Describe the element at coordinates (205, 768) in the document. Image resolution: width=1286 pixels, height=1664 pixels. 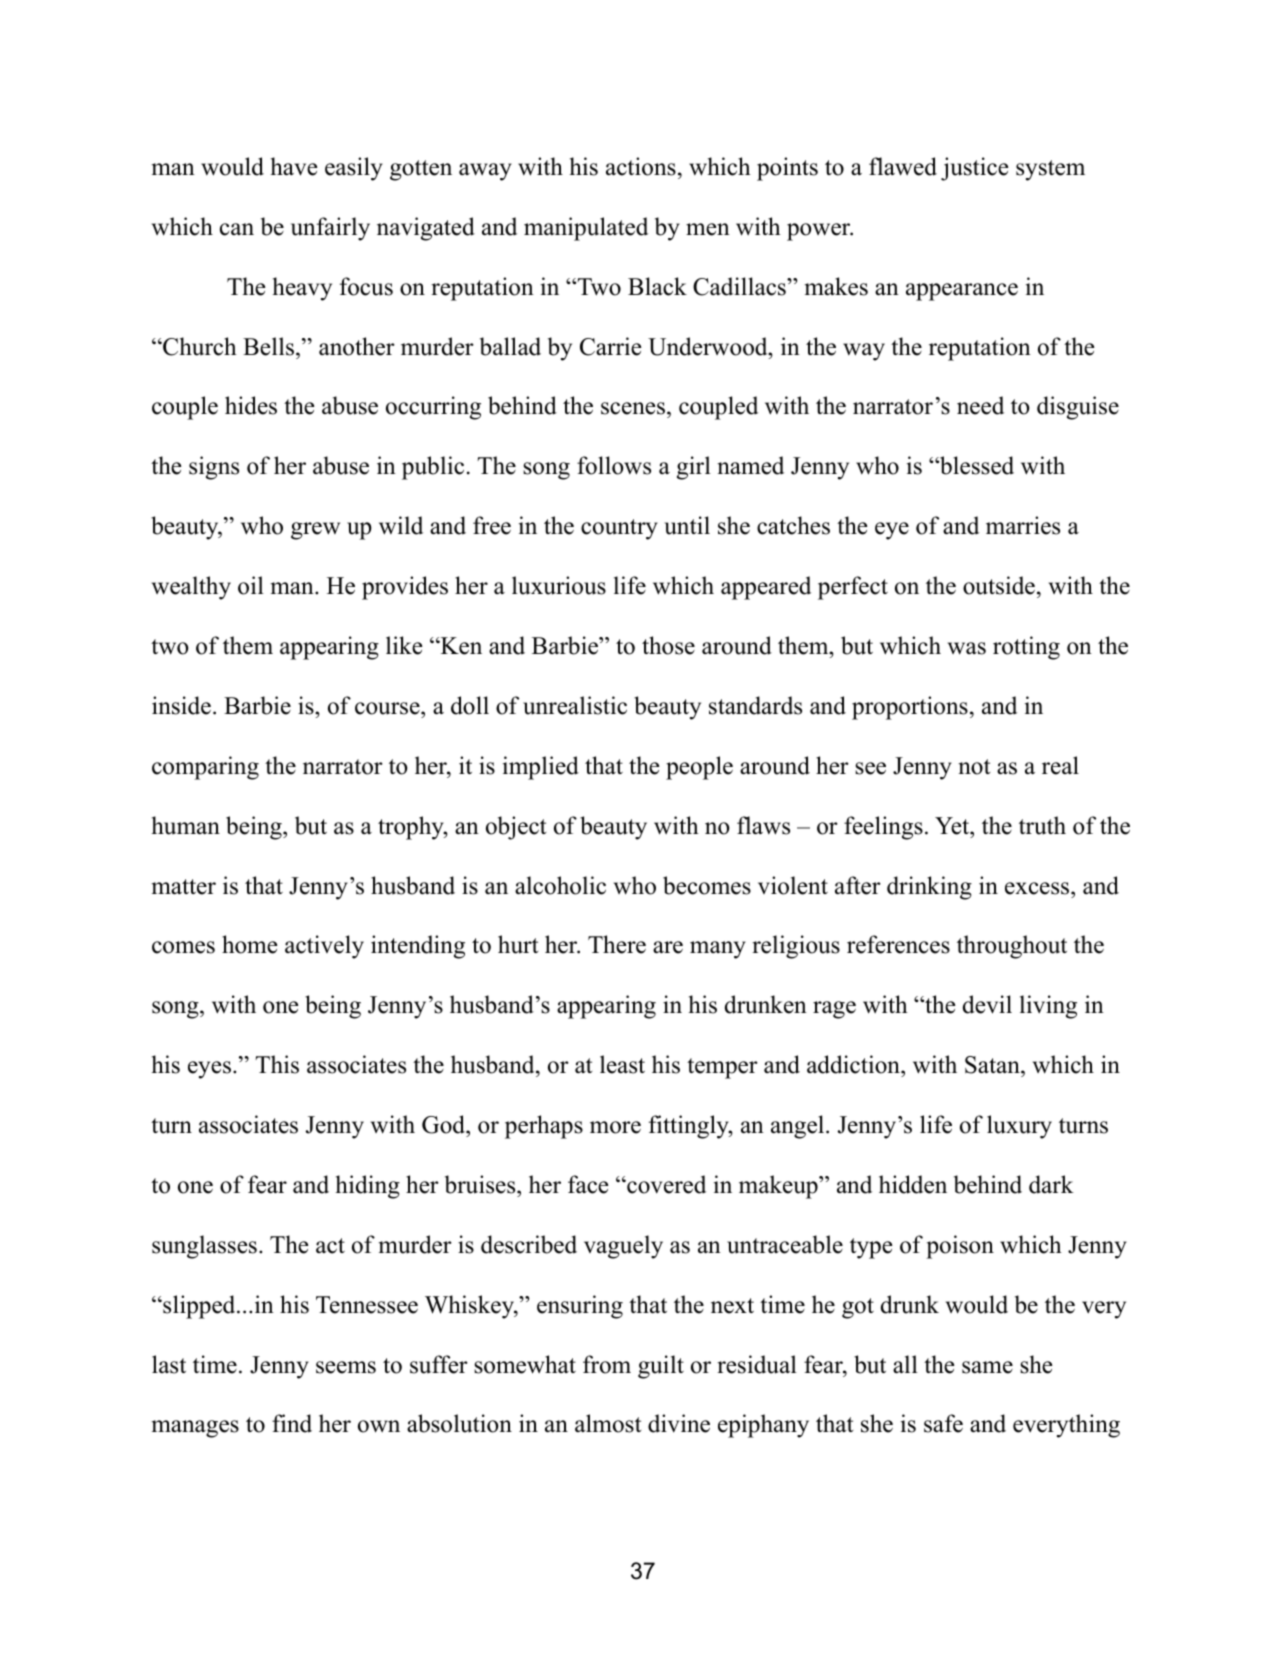
I see `comparing` at that location.
